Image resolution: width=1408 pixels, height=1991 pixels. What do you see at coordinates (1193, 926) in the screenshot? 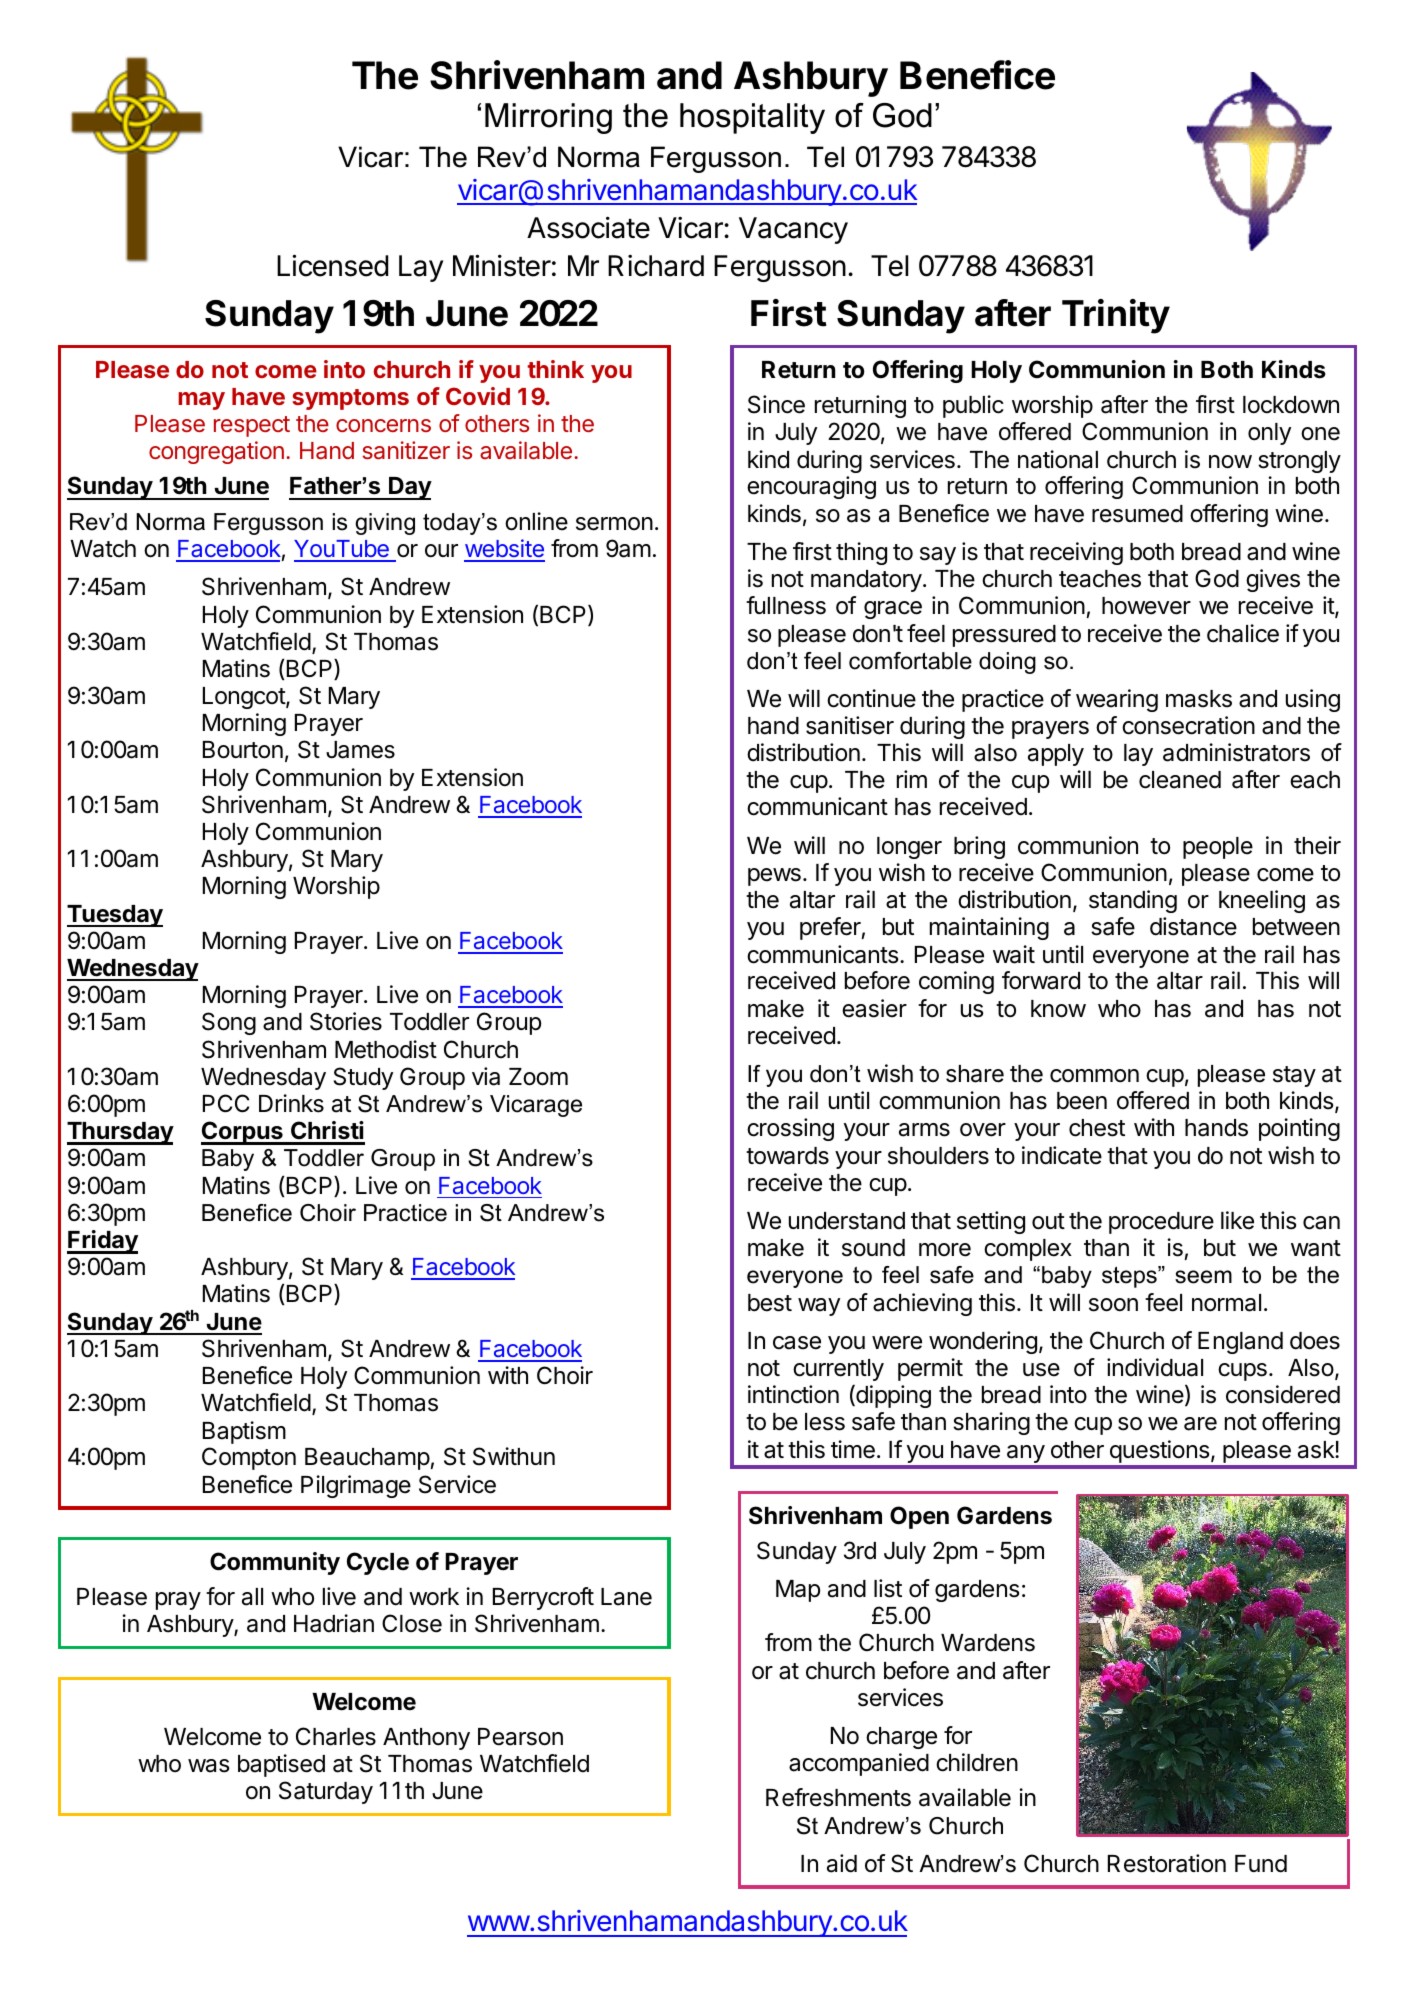
I see `distance` at bounding box center [1193, 926].
